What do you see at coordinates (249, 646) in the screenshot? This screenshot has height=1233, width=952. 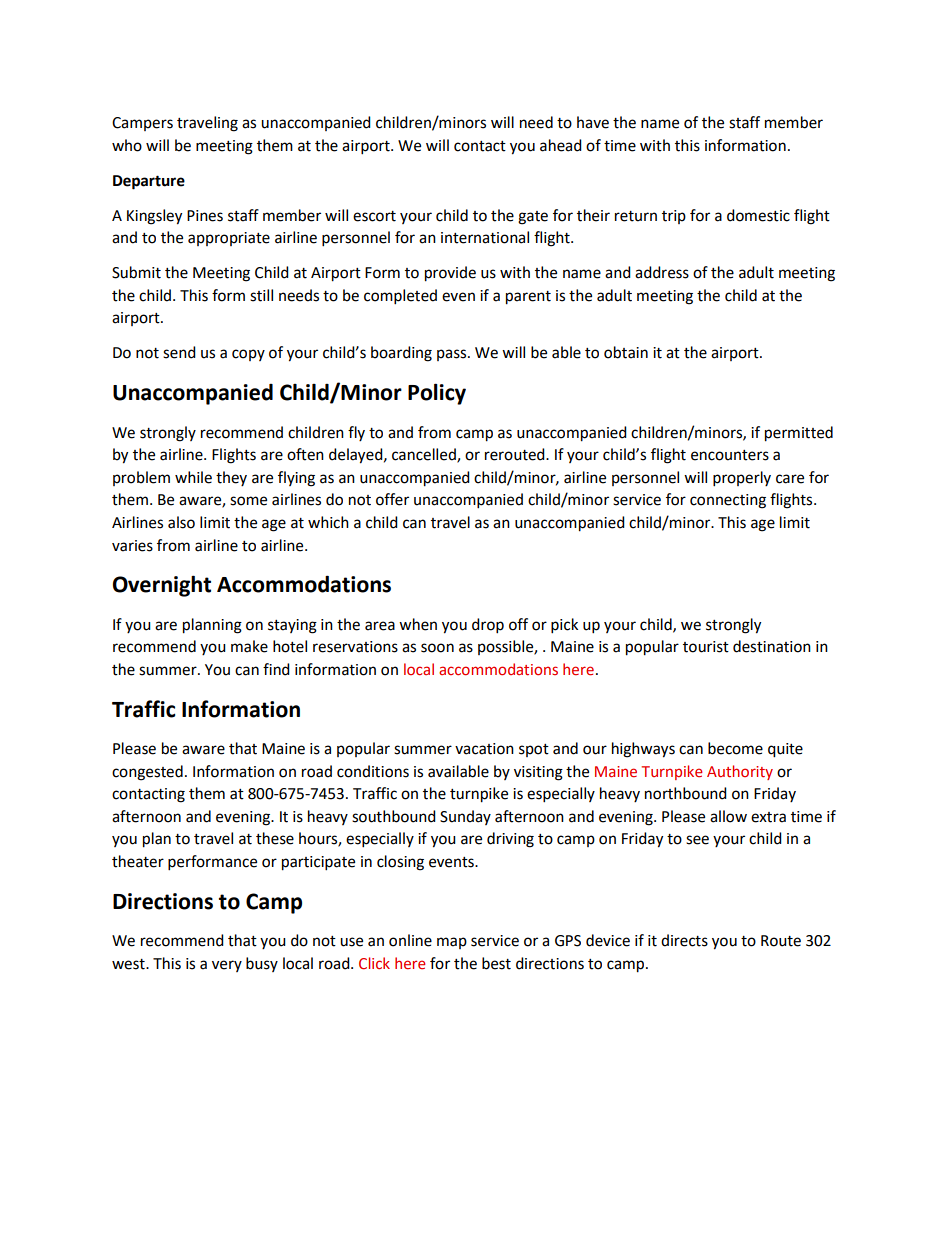 I see `make` at bounding box center [249, 646].
